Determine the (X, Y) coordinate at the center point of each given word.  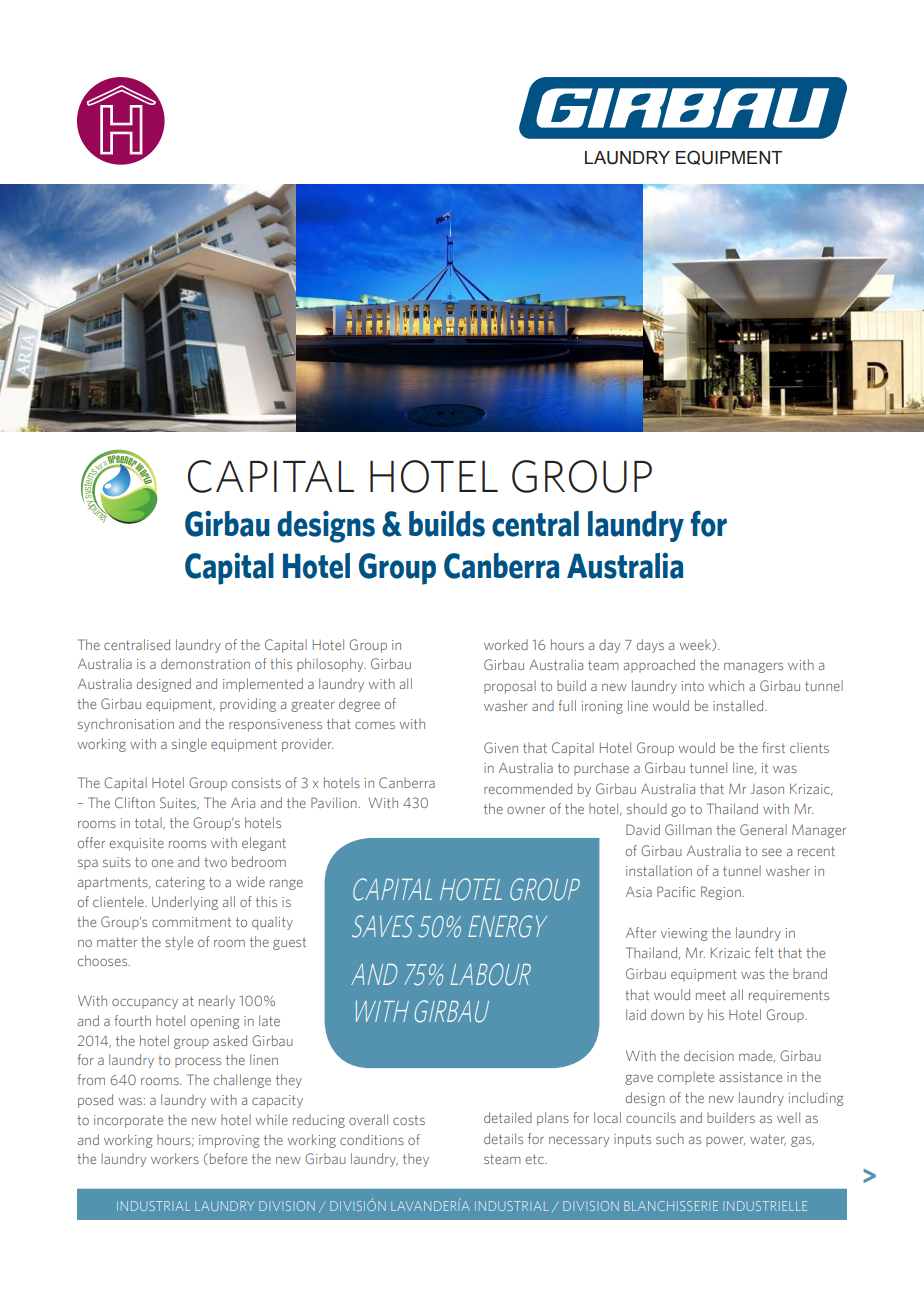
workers (175, 1158)
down (667, 1014)
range (286, 884)
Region (721, 893)
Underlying (185, 903)
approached (659, 666)
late (269, 1020)
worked (506, 644)
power (725, 1141)
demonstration (205, 663)
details (503, 1138)
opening (215, 1022)
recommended (528, 788)
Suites (179, 803)
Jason (767, 789)
